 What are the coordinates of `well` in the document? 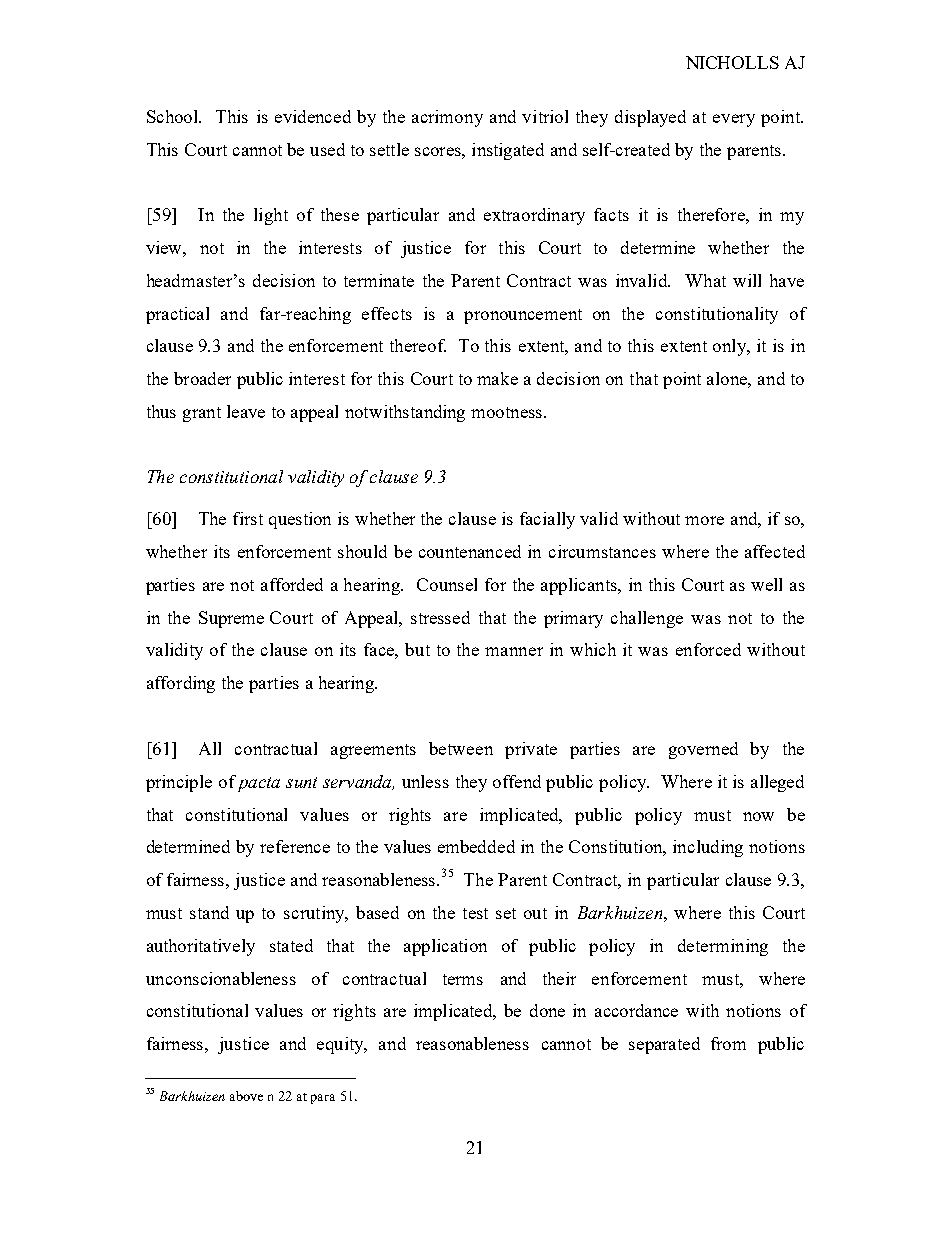 It's located at (766, 584).
